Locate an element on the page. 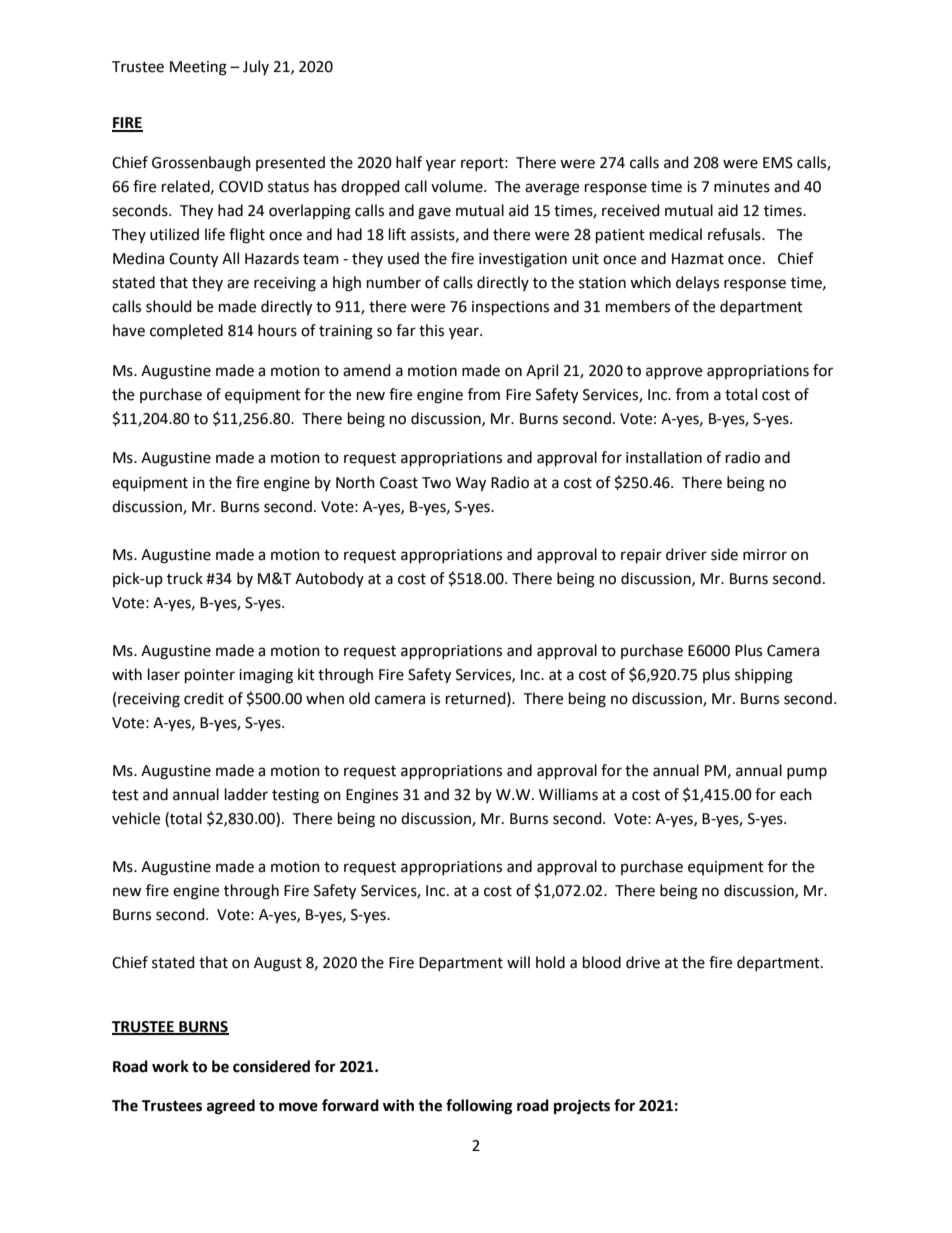 Image resolution: width=952 pixels, height=1233 pixels. half is located at coordinates (409, 162).
